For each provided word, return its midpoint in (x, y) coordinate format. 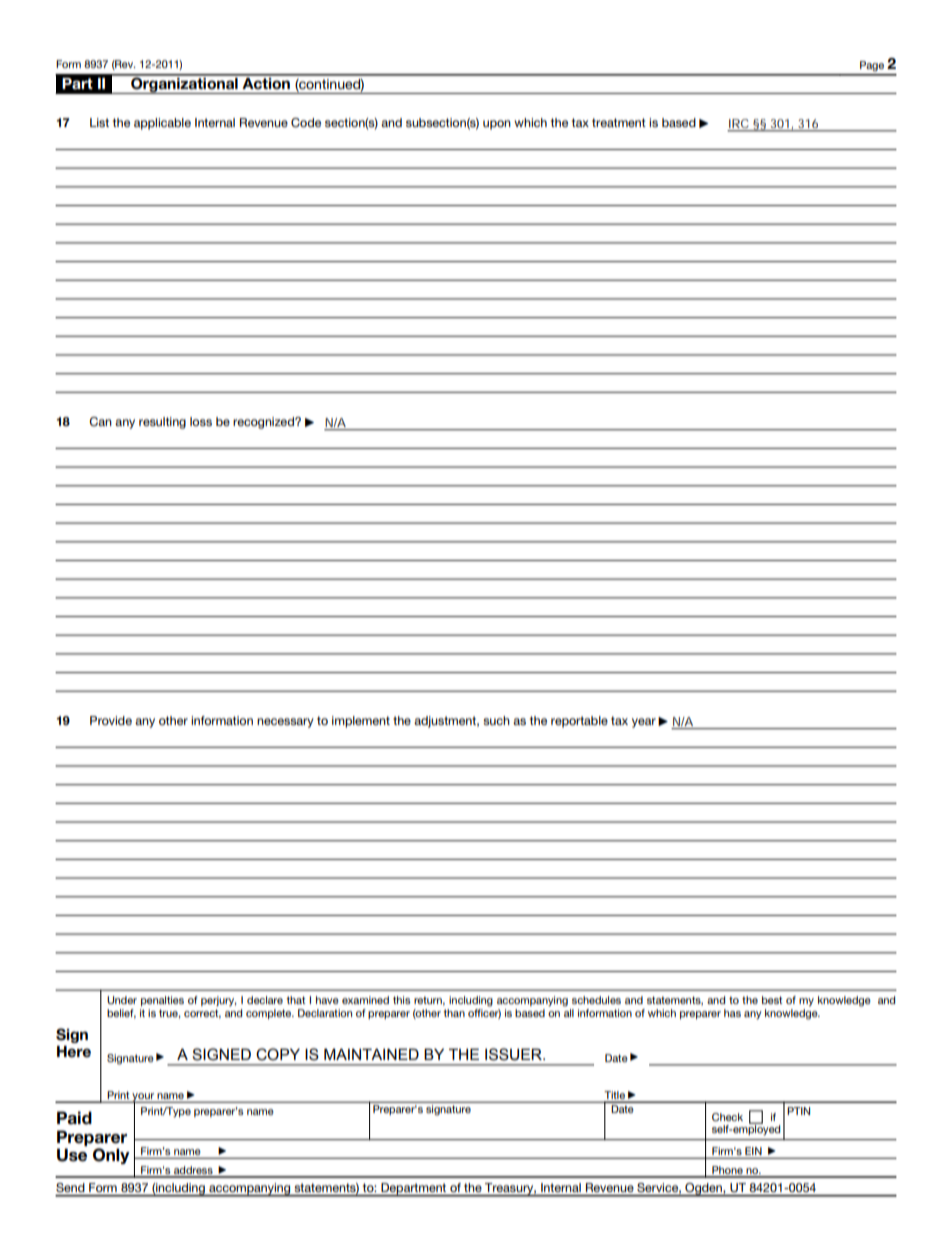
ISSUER (514, 1054)
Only (111, 1156)
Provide (111, 720)
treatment (619, 122)
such (496, 720)
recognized (264, 423)
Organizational (184, 84)
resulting (162, 423)
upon (497, 125)
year (644, 723)
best (772, 1000)
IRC (739, 125)
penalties (162, 1001)
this (402, 1000)
